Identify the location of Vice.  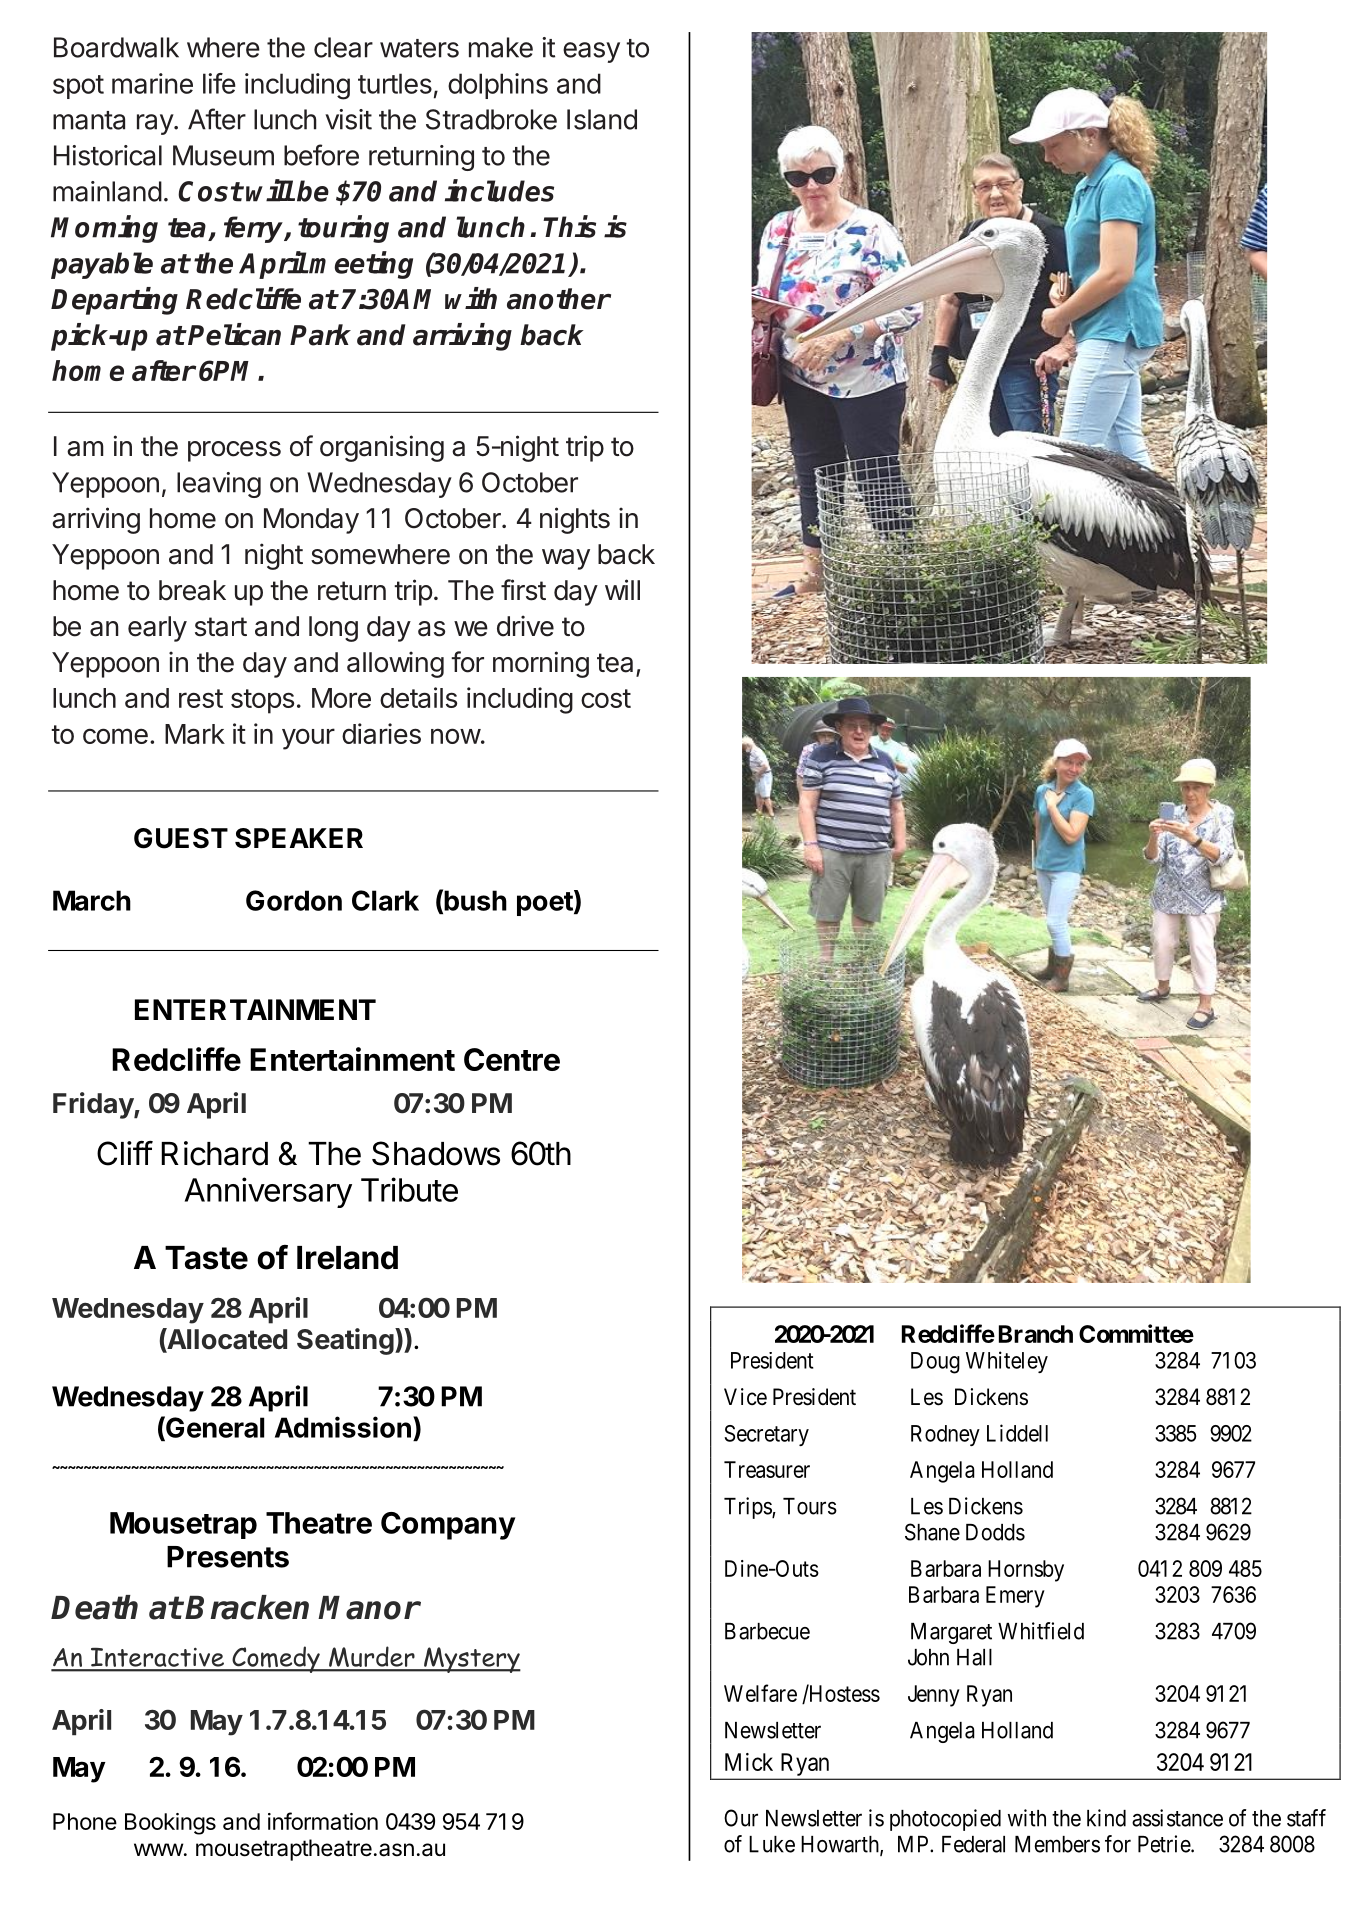
(745, 1397).
